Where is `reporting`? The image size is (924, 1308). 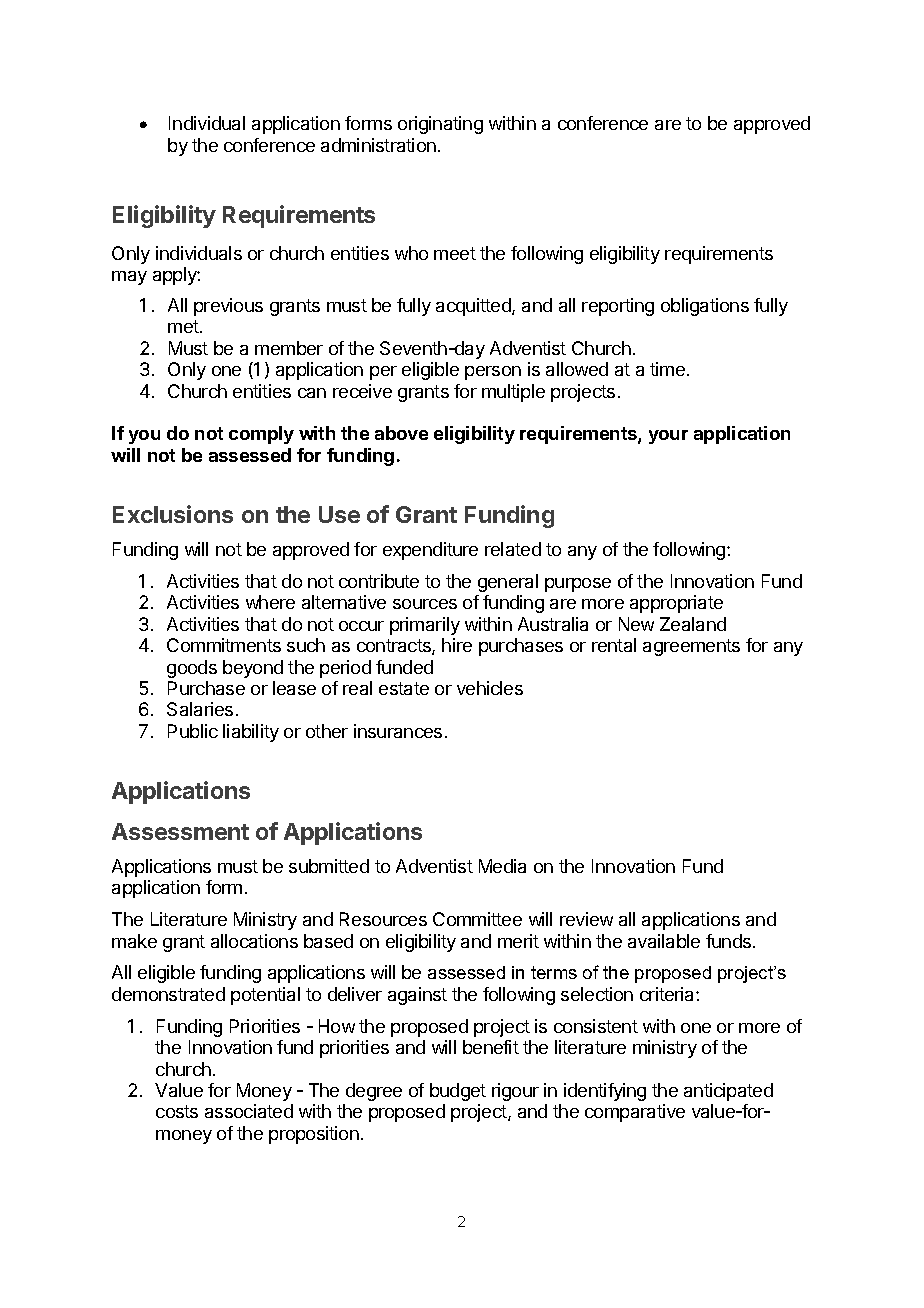 reporting is located at coordinates (618, 307).
